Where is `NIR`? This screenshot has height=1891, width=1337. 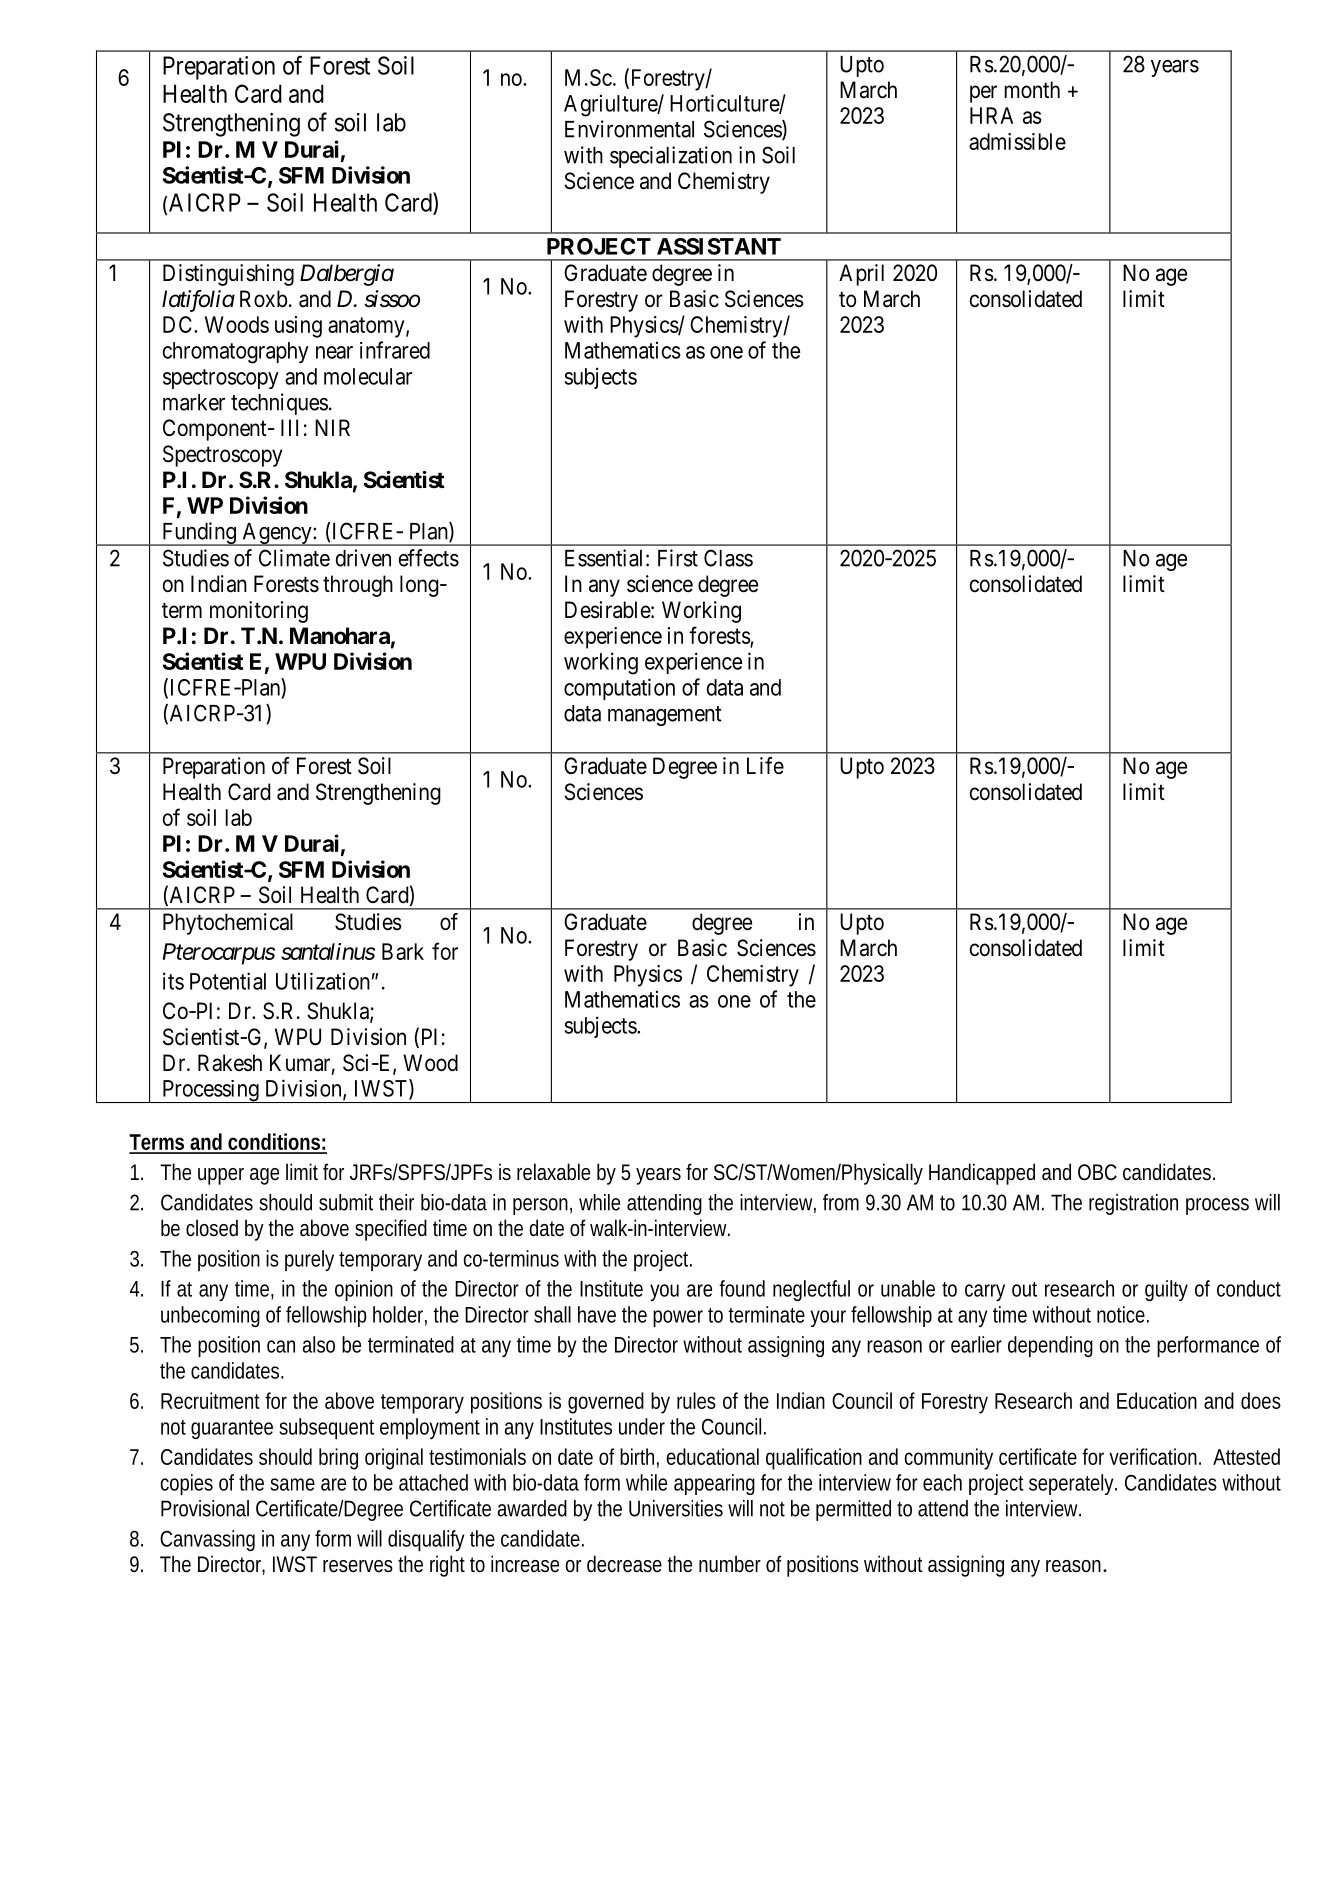 NIR is located at coordinates (332, 427).
